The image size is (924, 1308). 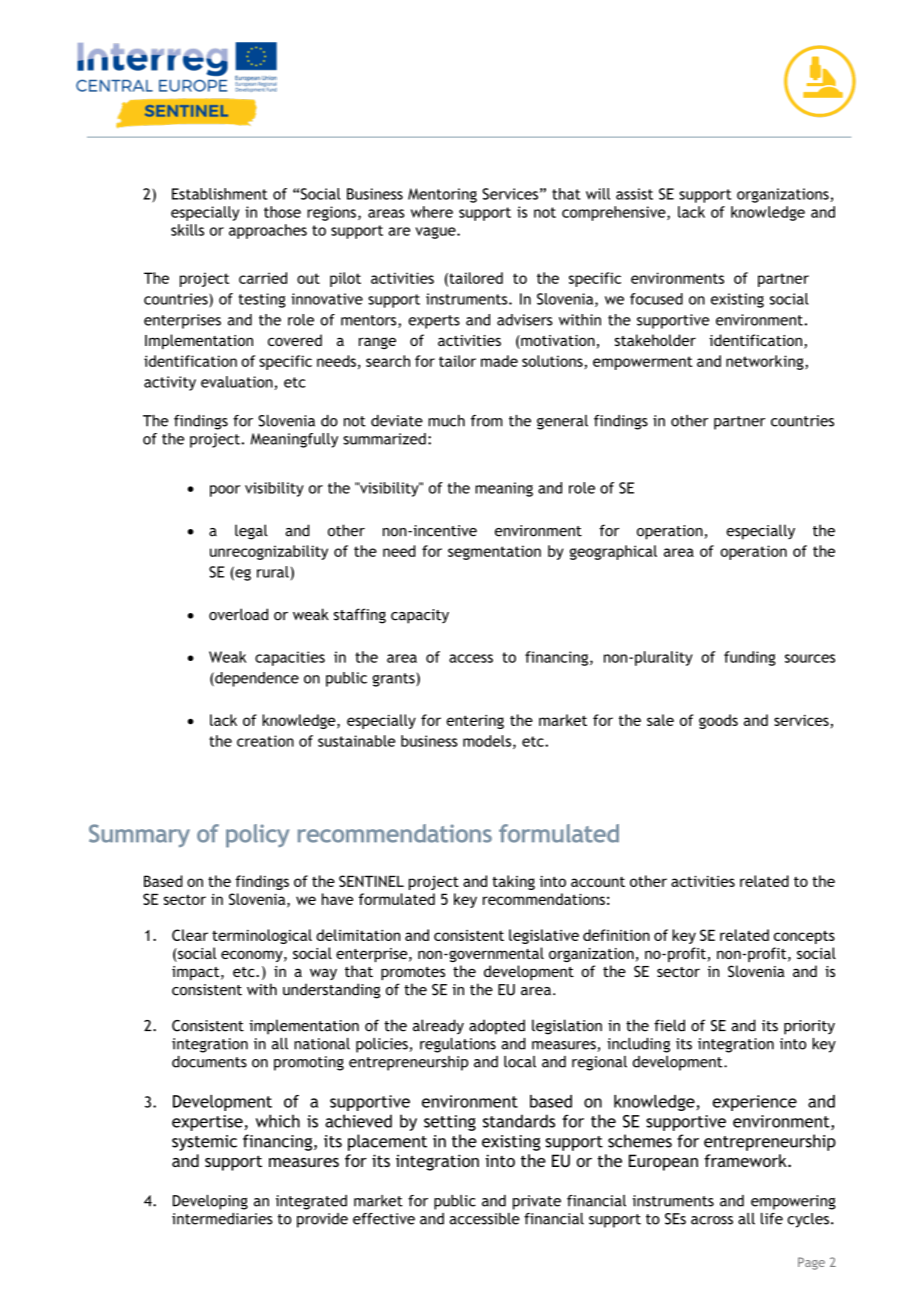 I want to click on private, so click(x=537, y=1202).
